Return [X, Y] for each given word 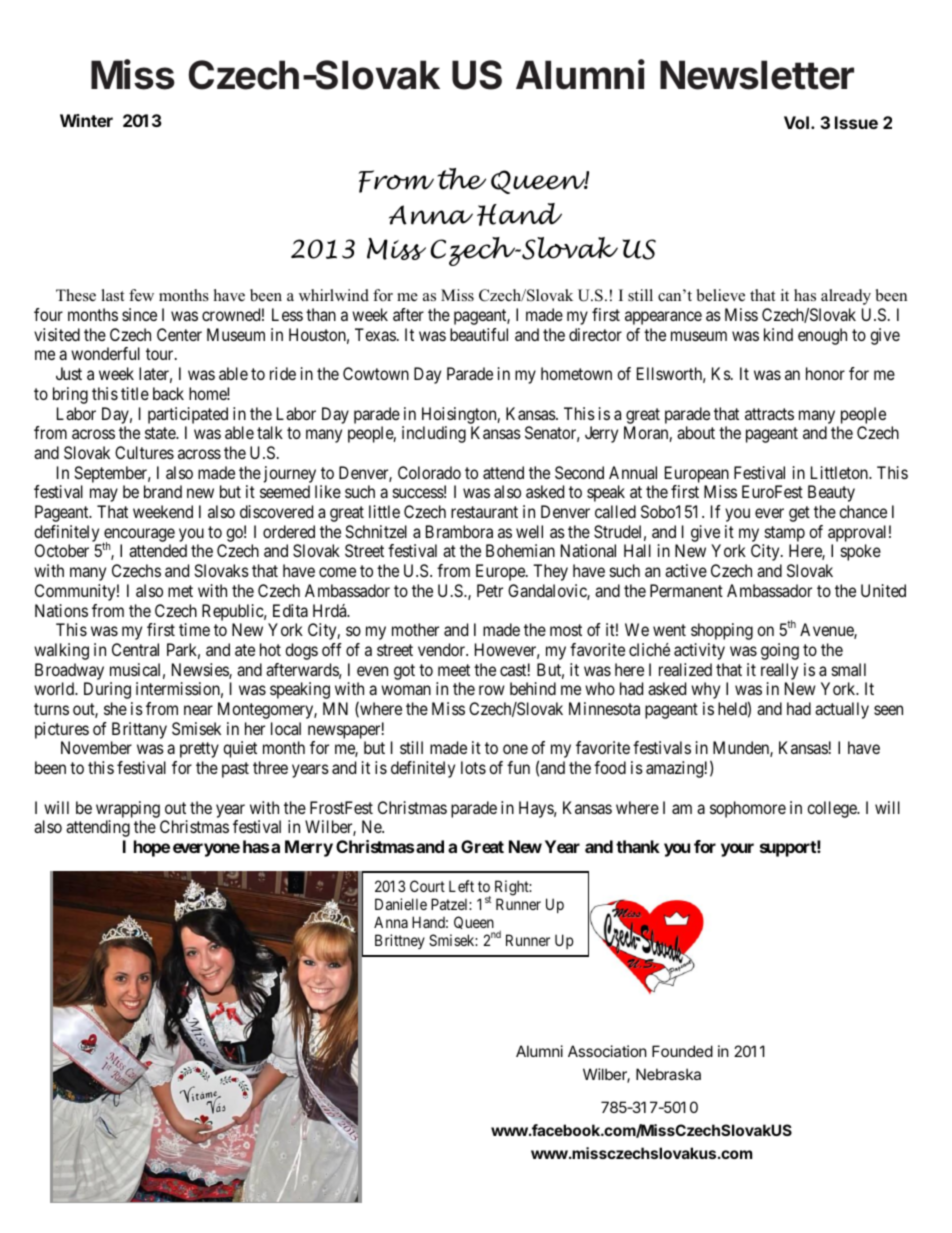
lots [473, 767]
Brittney [400, 941]
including [434, 434]
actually [842, 710]
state [161, 433]
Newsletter [757, 75]
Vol [798, 122]
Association [607, 1051]
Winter [86, 120]
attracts [769, 414]
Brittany [139, 730]
